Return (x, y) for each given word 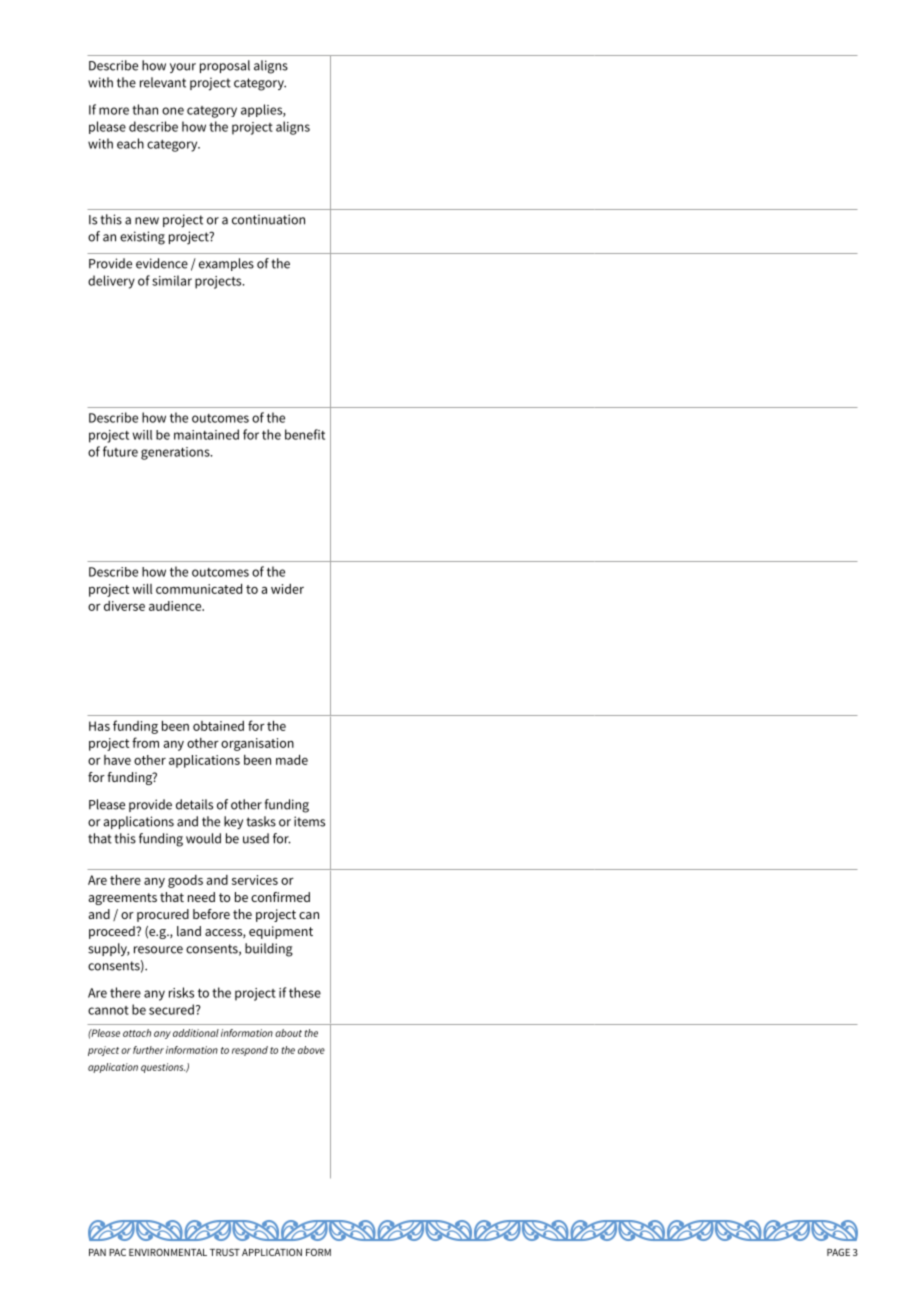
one (173, 111)
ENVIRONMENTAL (168, 1252)
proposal (225, 66)
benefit (305, 434)
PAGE (838, 1252)
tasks (261, 821)
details (194, 804)
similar (172, 280)
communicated (199, 588)
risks (181, 992)
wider (287, 589)
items (309, 821)
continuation (268, 219)
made (292, 759)
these (305, 992)
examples (226, 264)
